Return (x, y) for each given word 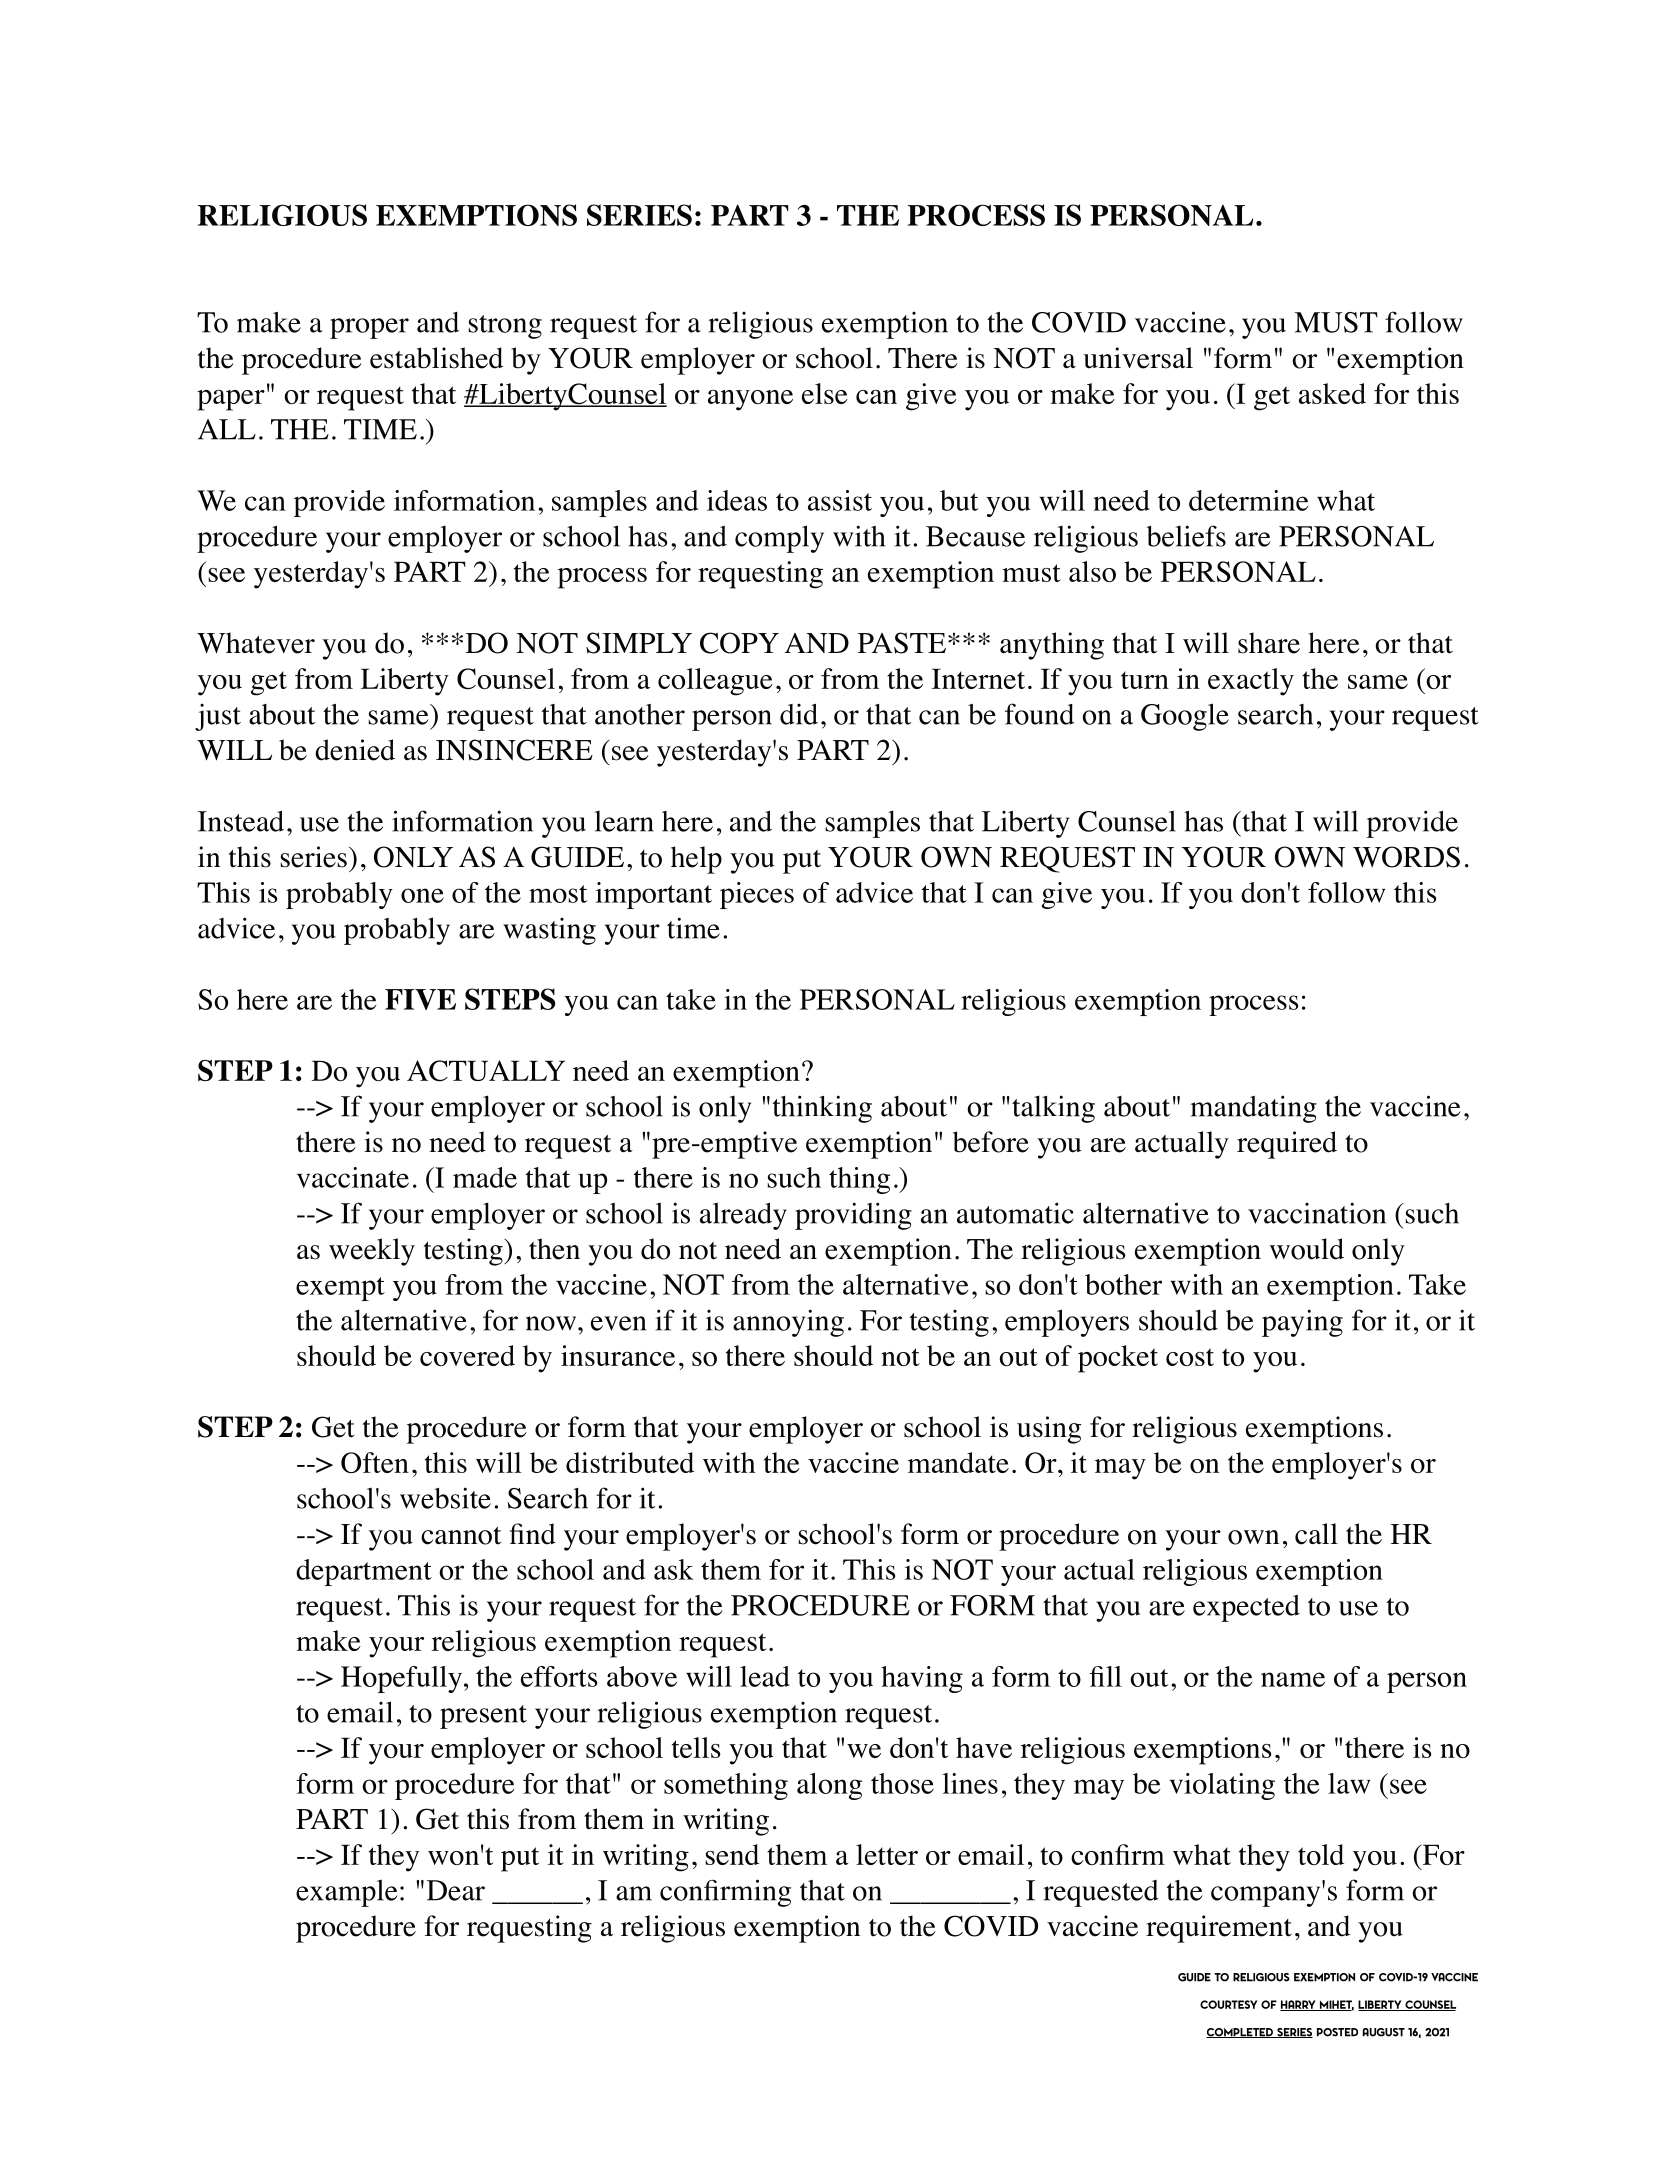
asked (1332, 393)
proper (369, 328)
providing (853, 1216)
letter (887, 1854)
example (346, 1893)
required (1287, 1145)
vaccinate (353, 1177)
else (825, 393)
